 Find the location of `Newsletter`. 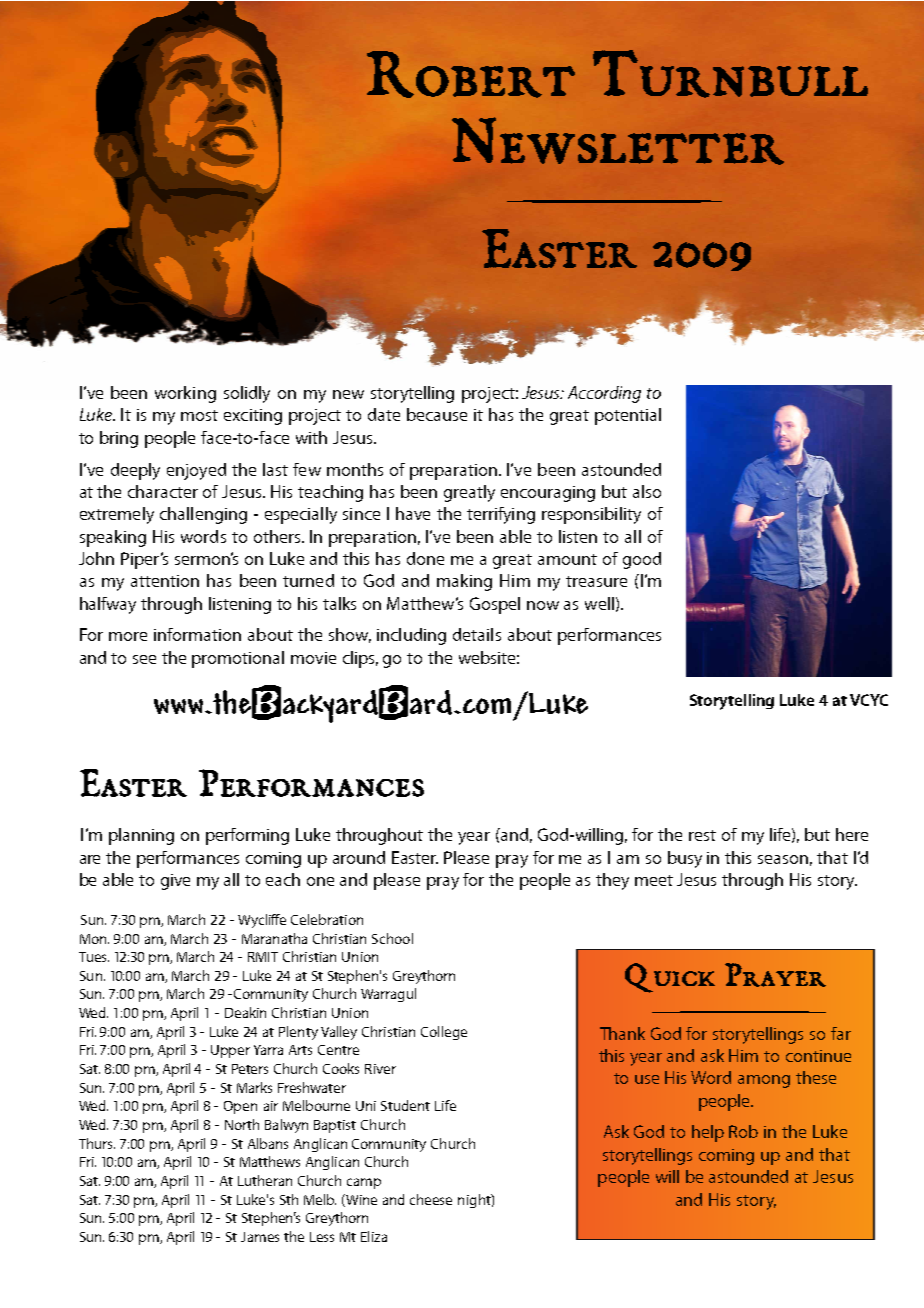

Newsletter is located at coordinates (618, 141).
